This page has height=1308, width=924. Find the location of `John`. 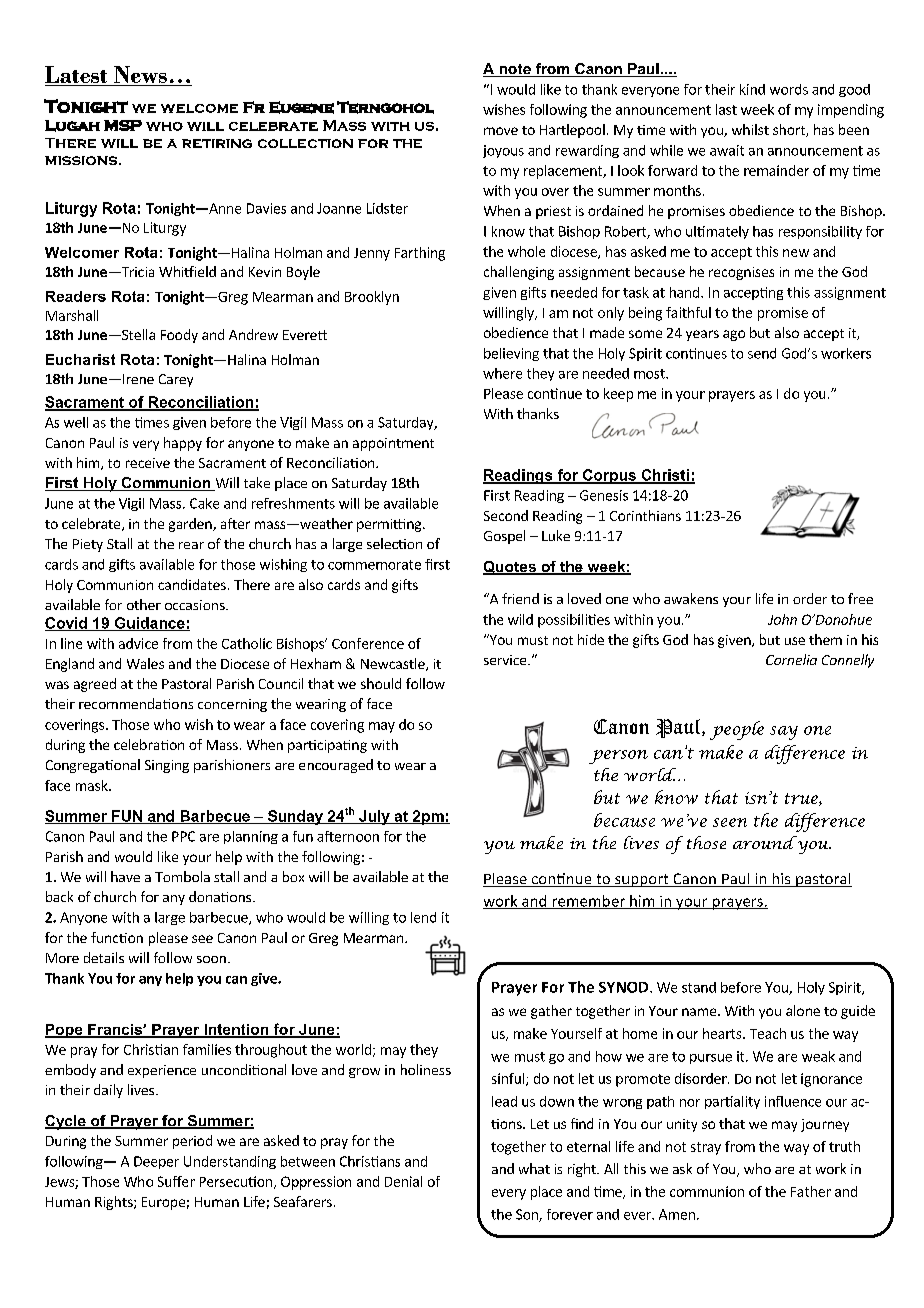

John is located at coordinates (782, 619).
